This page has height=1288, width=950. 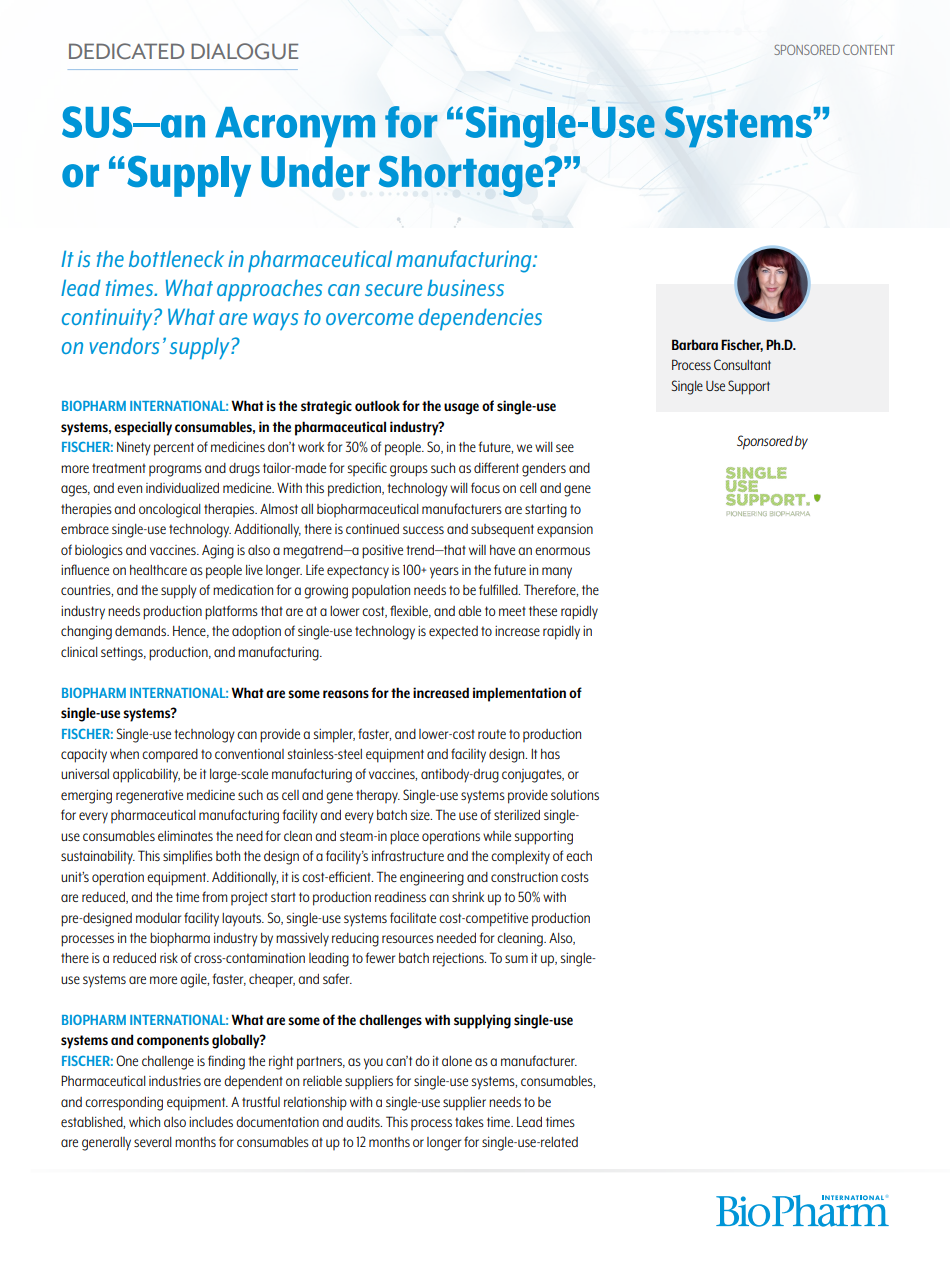 I want to click on simplifies, so click(x=188, y=857).
